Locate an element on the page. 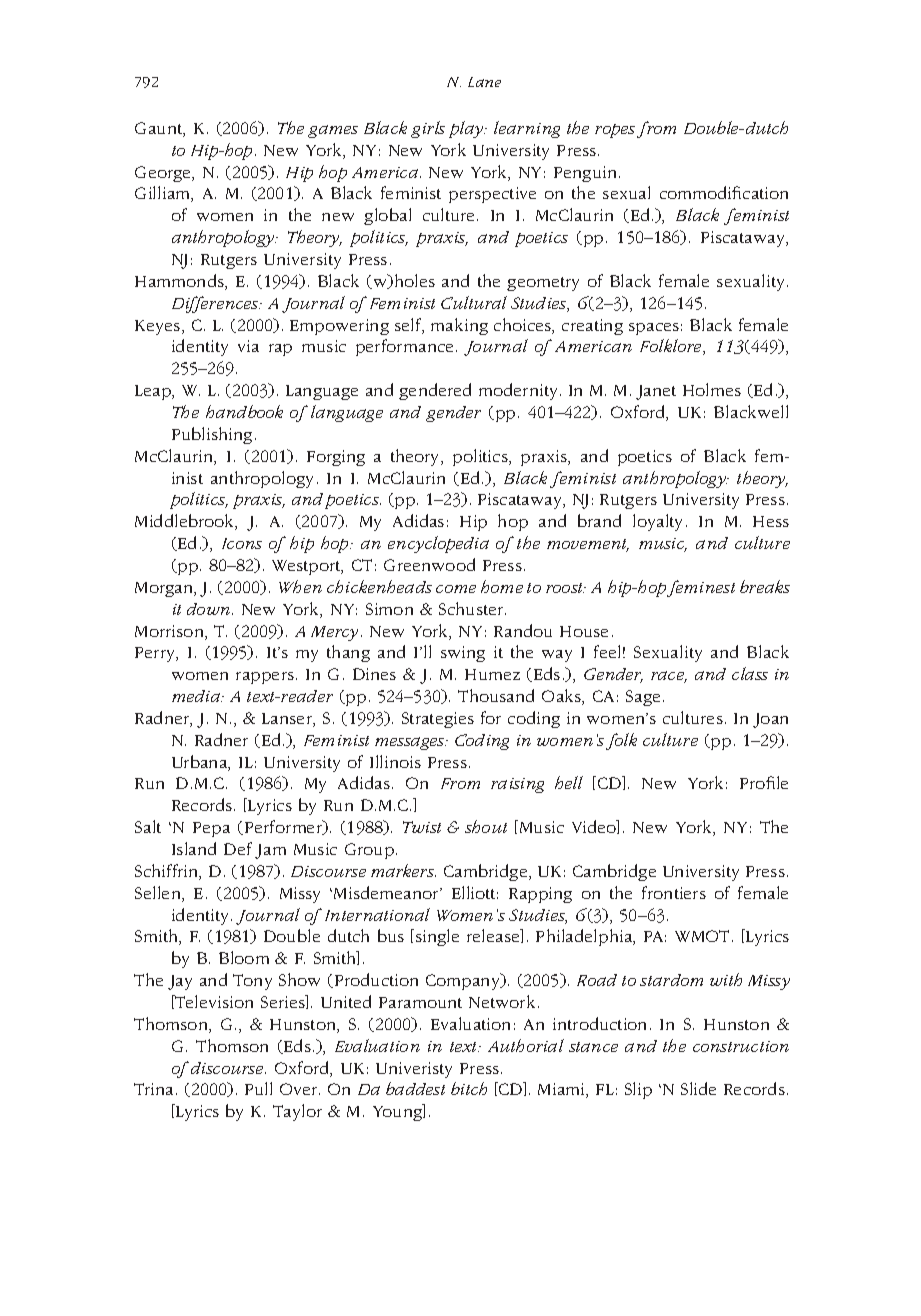 This image has width=921, height=1316. baddest is located at coordinates (415, 1088).
